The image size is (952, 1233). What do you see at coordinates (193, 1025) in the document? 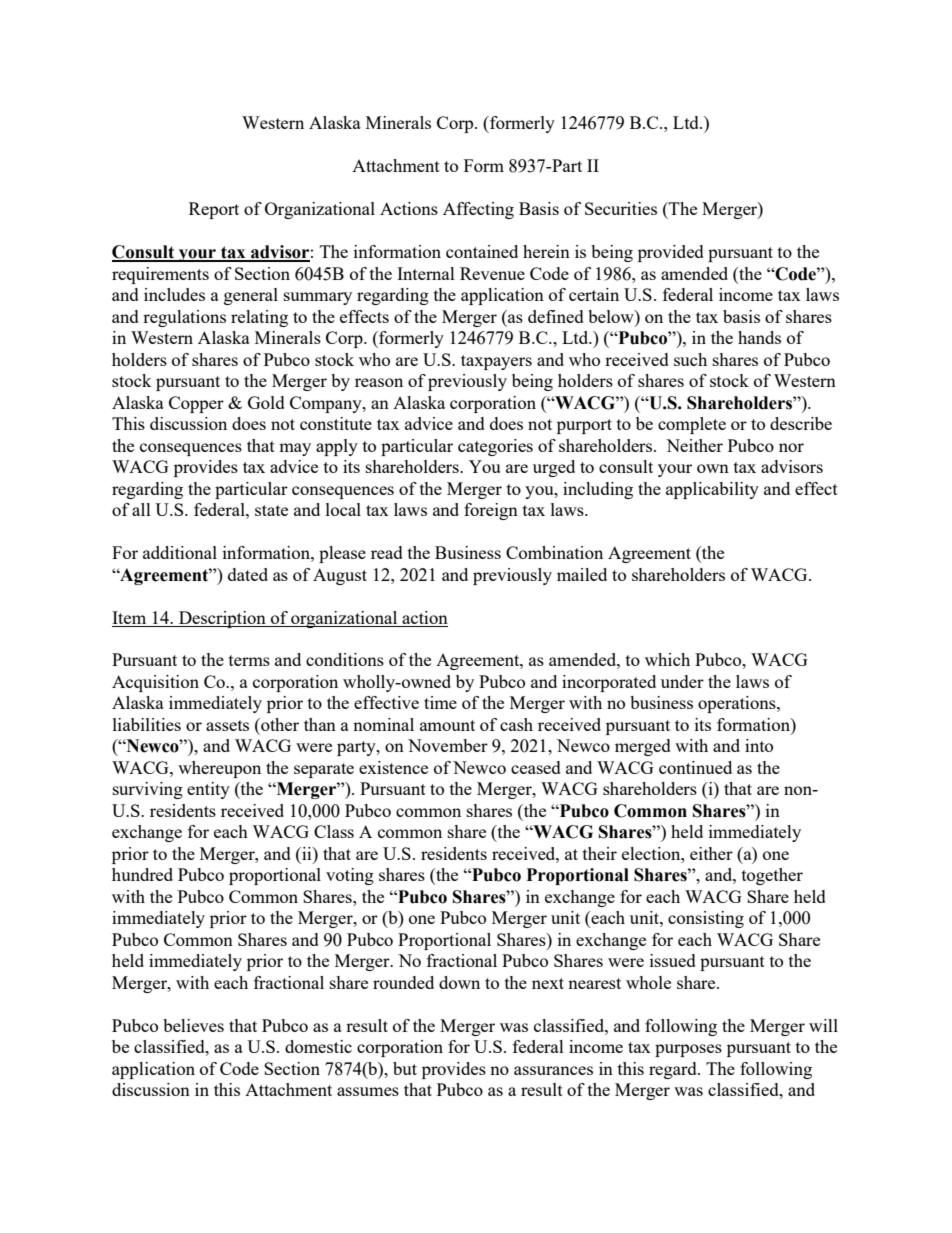
I see `believes` at bounding box center [193, 1025].
